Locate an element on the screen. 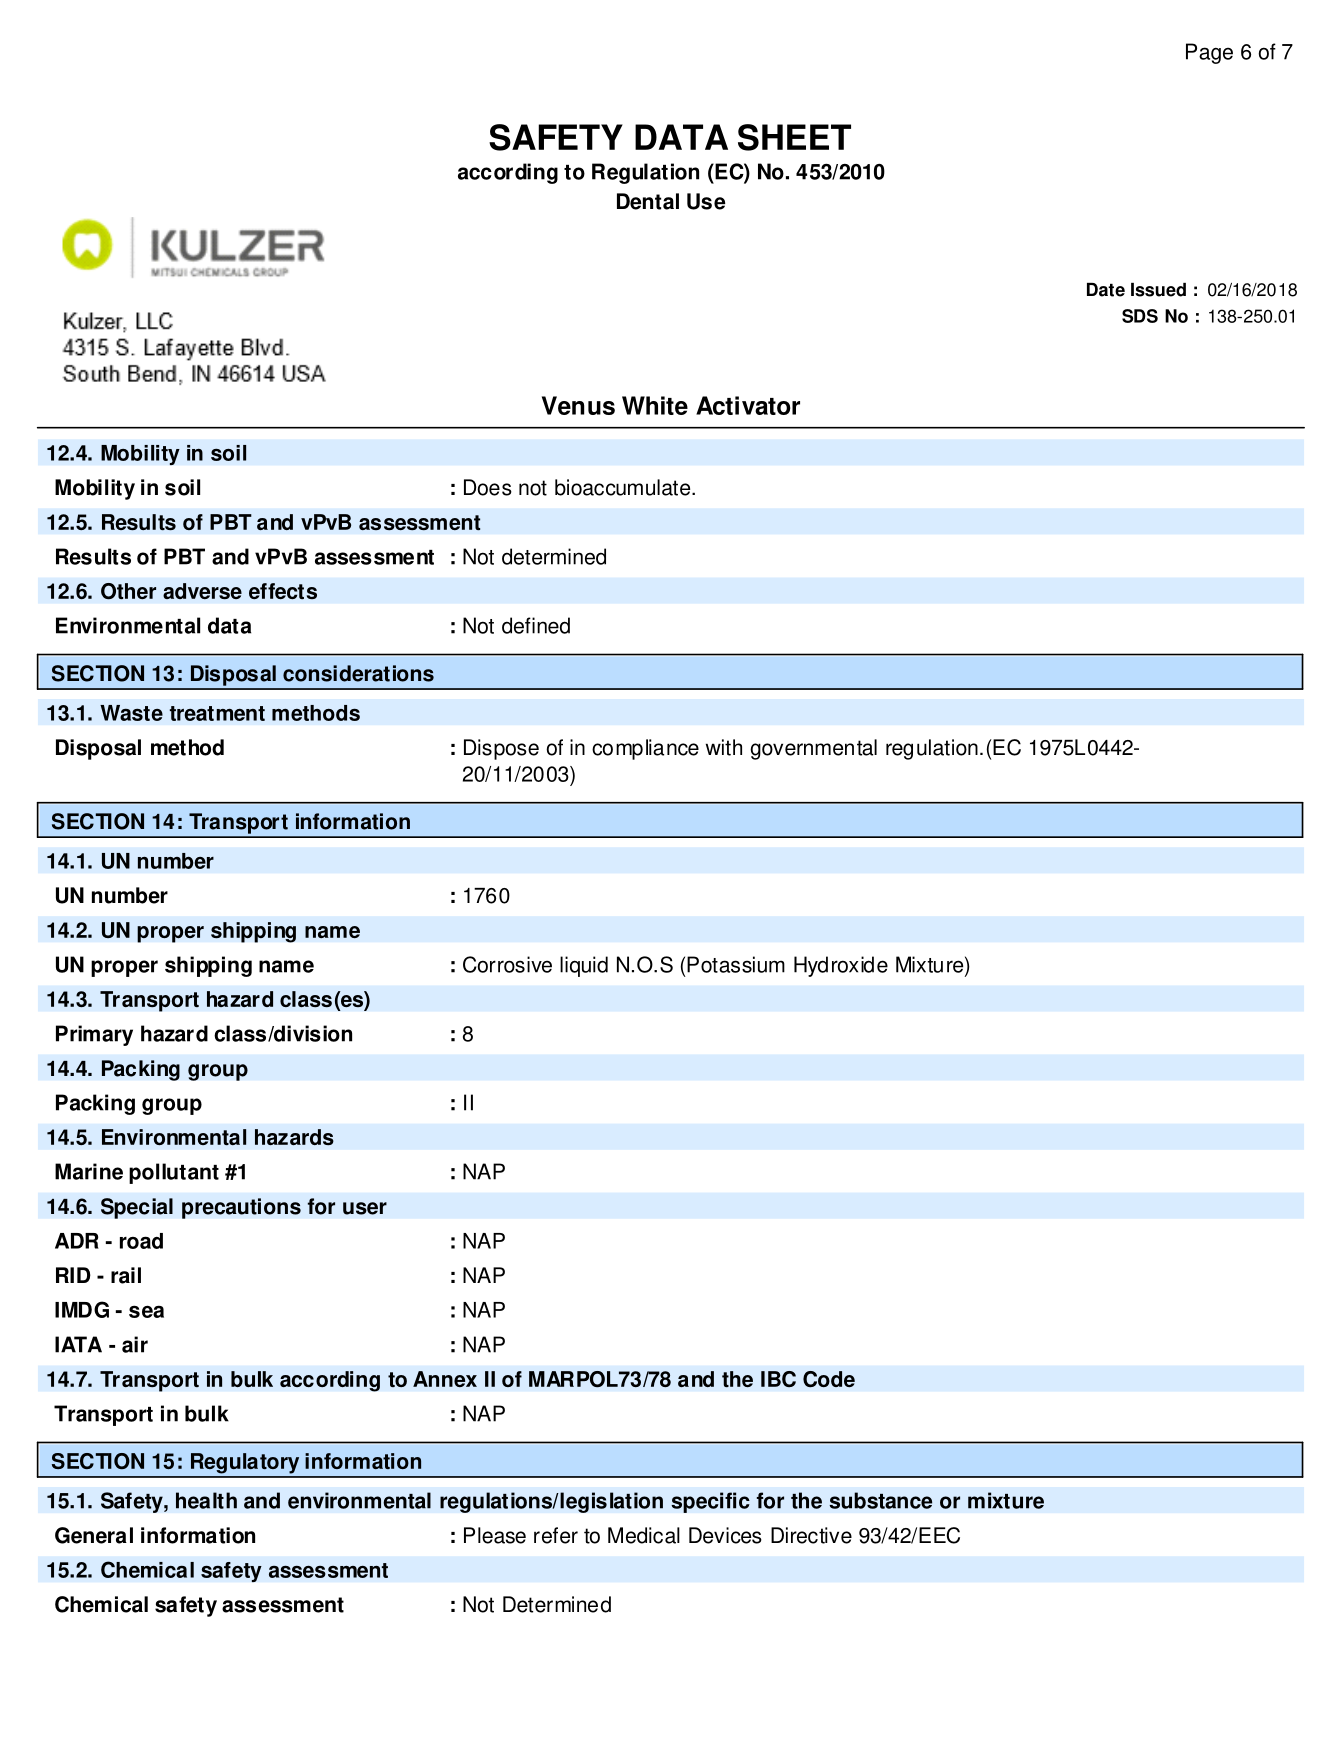  compliance is located at coordinates (645, 749).
